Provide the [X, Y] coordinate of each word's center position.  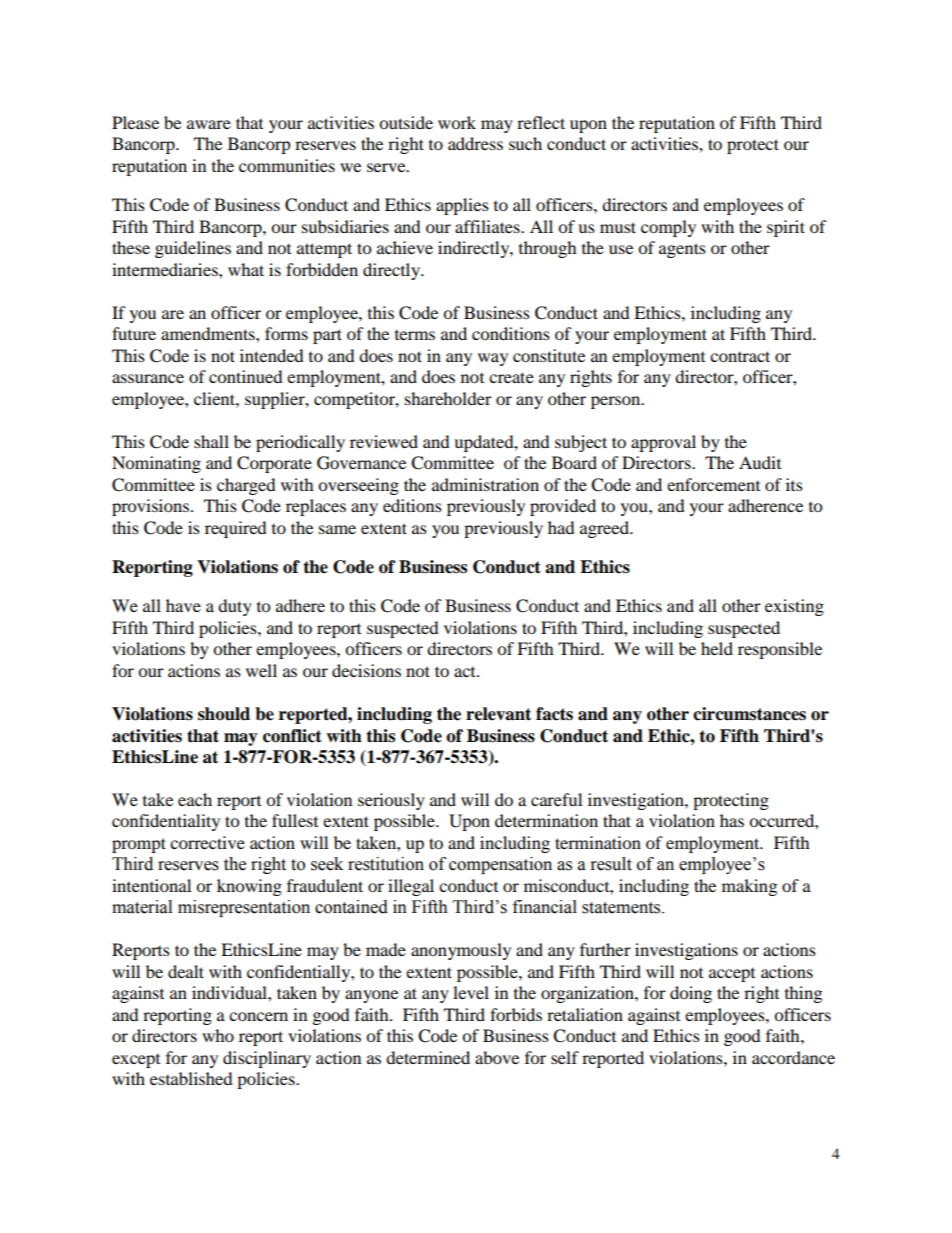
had [561, 527]
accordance [793, 1057]
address [475, 143]
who [218, 1035]
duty [235, 607]
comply [668, 228]
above [497, 1057]
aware [209, 124]
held [717, 648]
